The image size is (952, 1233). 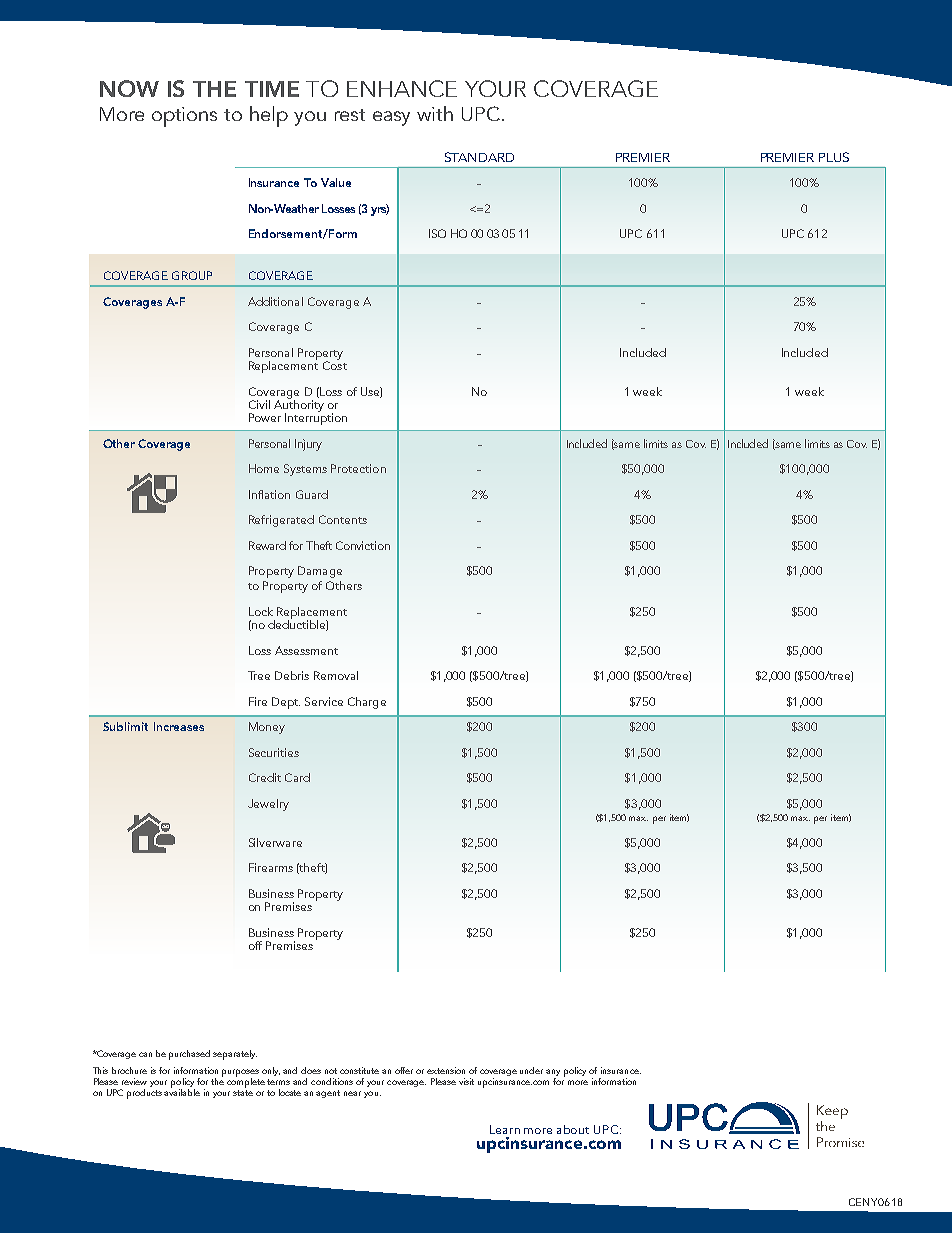 I want to click on available, so click(x=182, y=1091).
